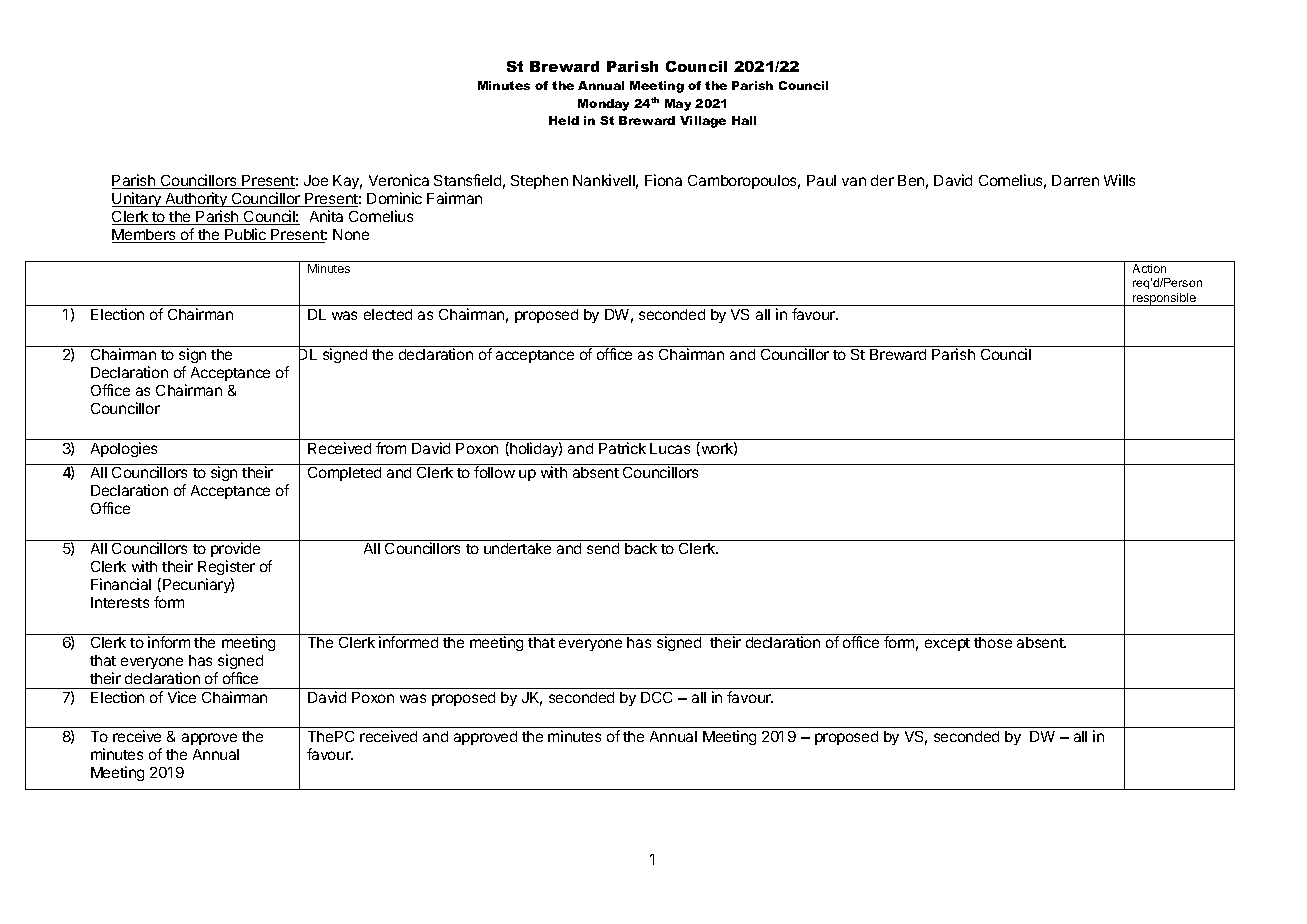 This page has height=924, width=1307. I want to click on Lucas, so click(670, 448).
